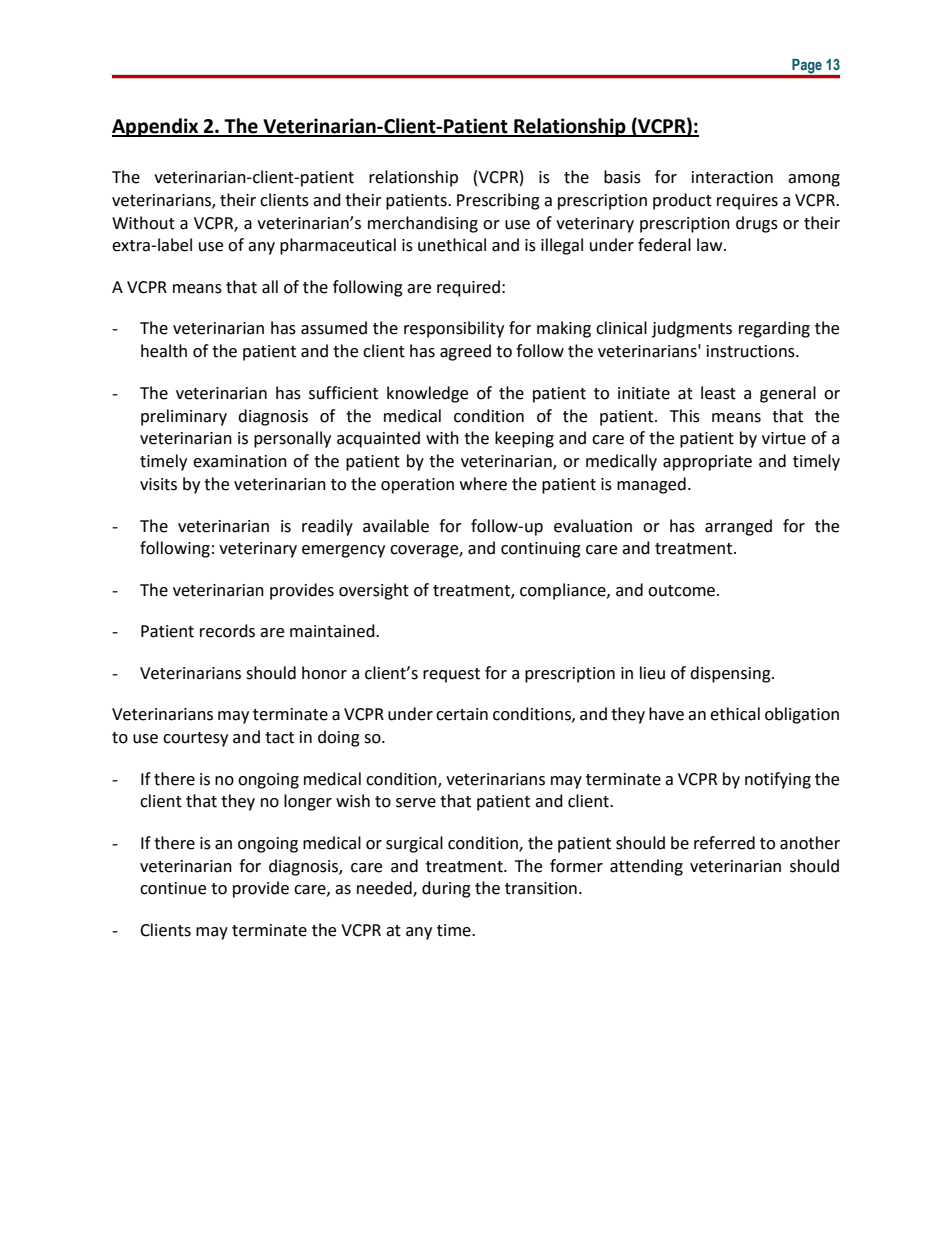 The height and width of the page is (1233, 952). What do you see at coordinates (732, 177) in the page?
I see `interaction` at bounding box center [732, 177].
